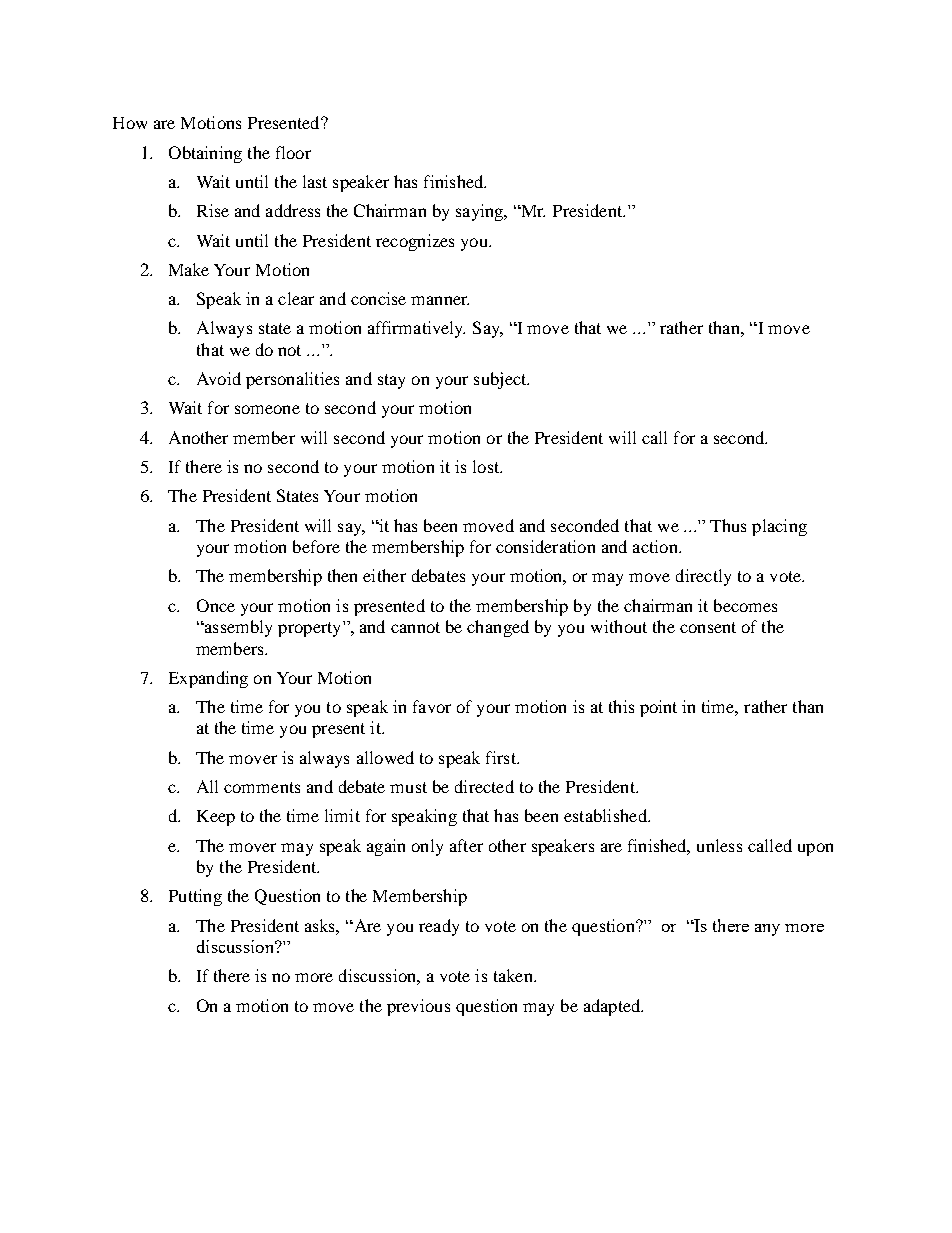 This screenshot has height=1233, width=952. Describe the element at coordinates (415, 242) in the screenshot. I see `recognizes` at that location.
